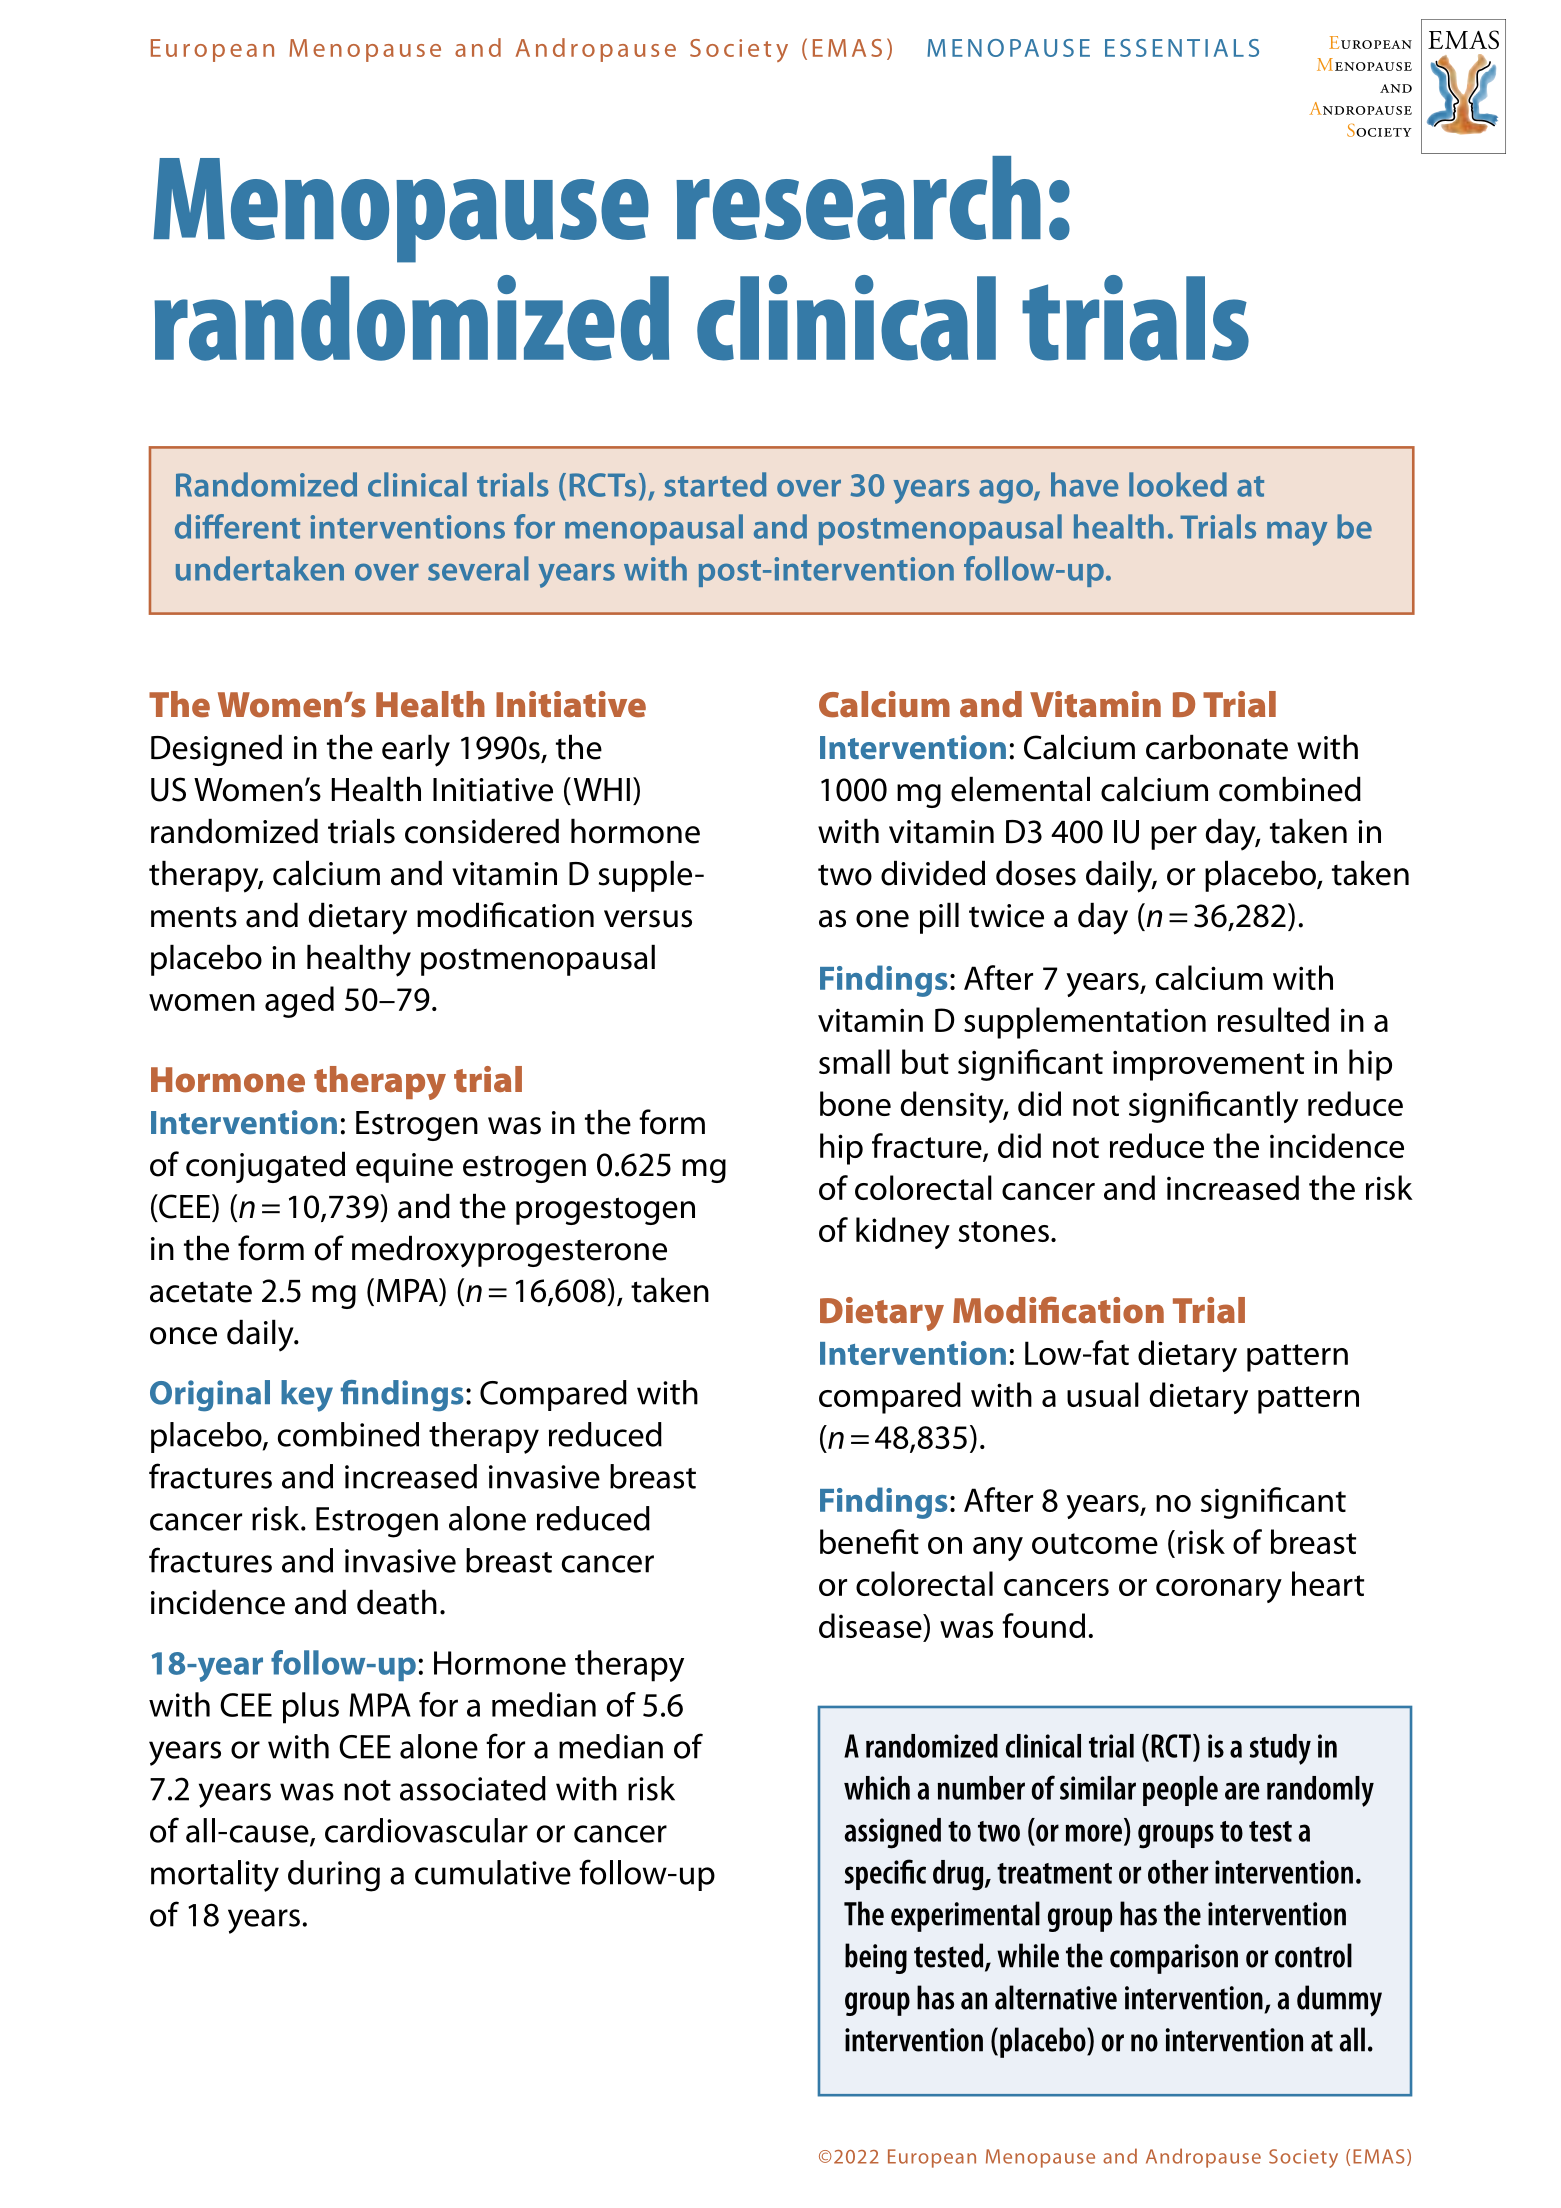 The width and height of the document is (1561, 2208). I want to click on improvement, so click(1208, 1065).
